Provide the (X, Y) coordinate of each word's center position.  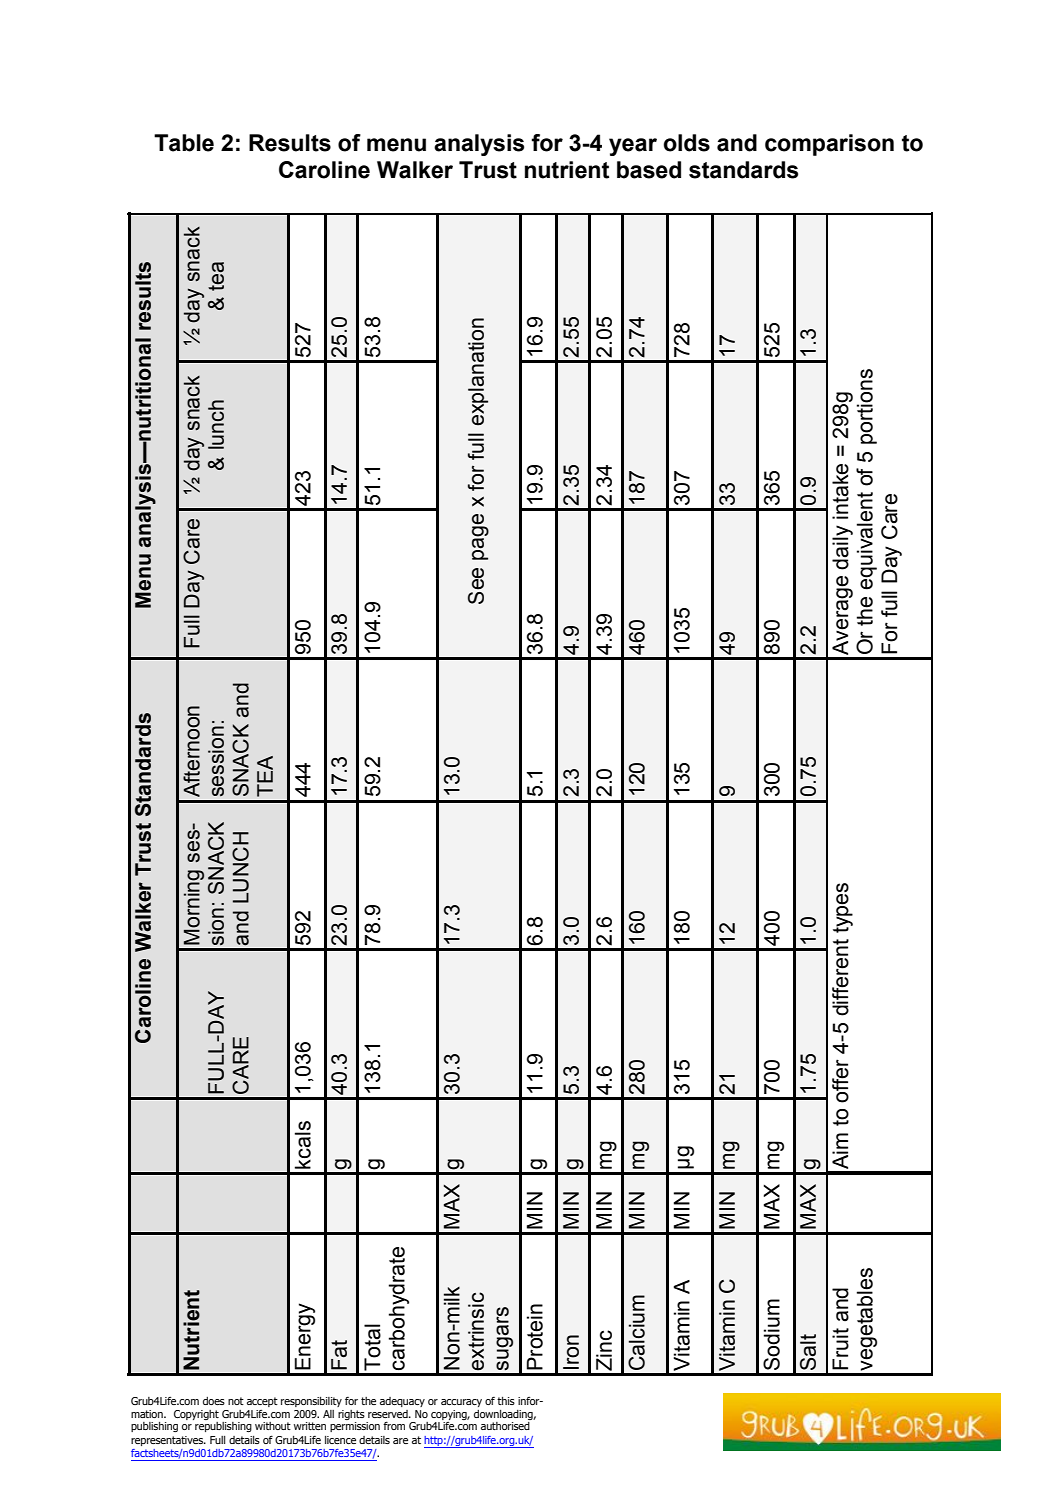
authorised (505, 1426)
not (236, 1401)
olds (687, 143)
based (649, 170)
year (633, 147)
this (506, 1401)
